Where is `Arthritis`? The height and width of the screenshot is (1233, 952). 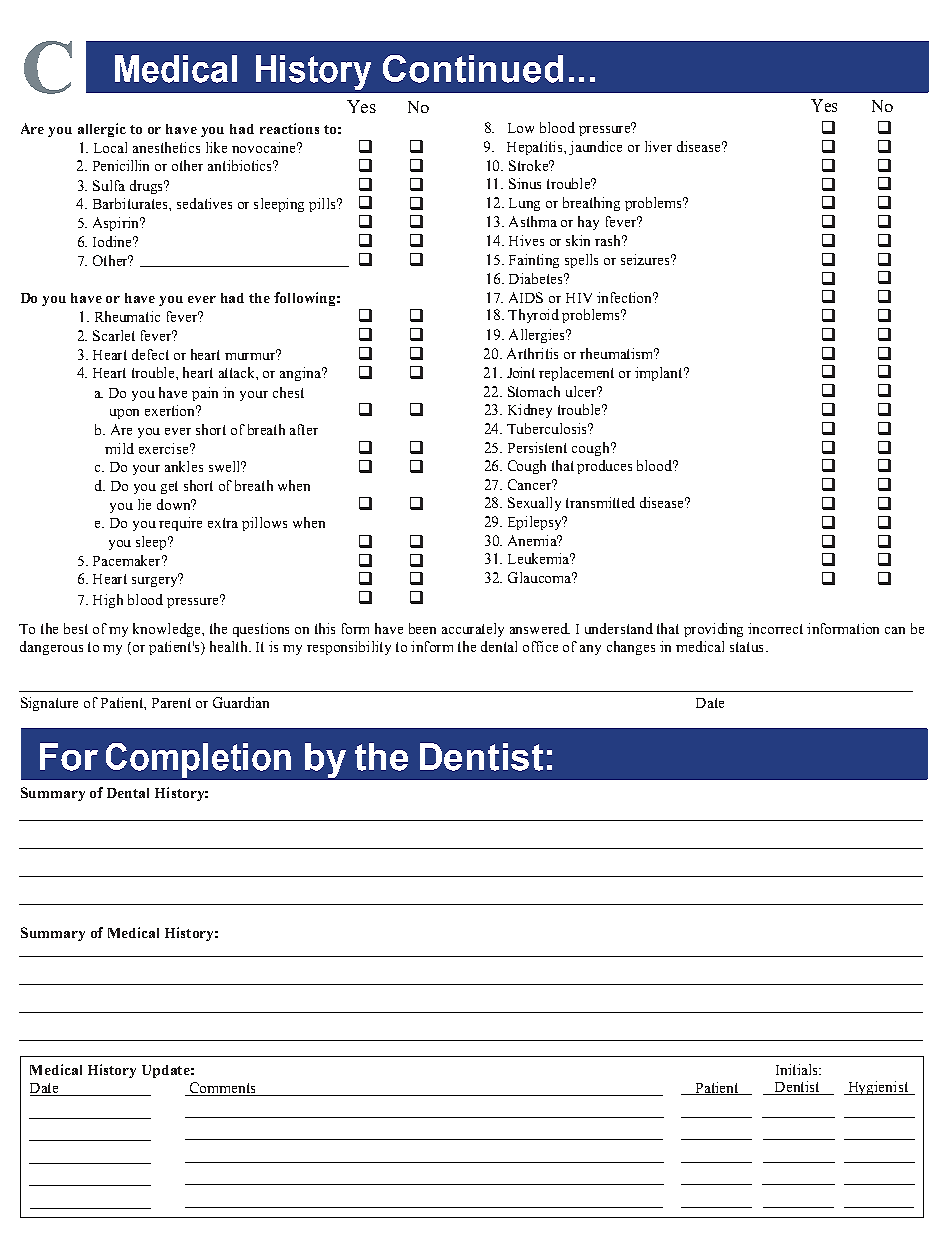
Arthritis is located at coordinates (532, 353).
